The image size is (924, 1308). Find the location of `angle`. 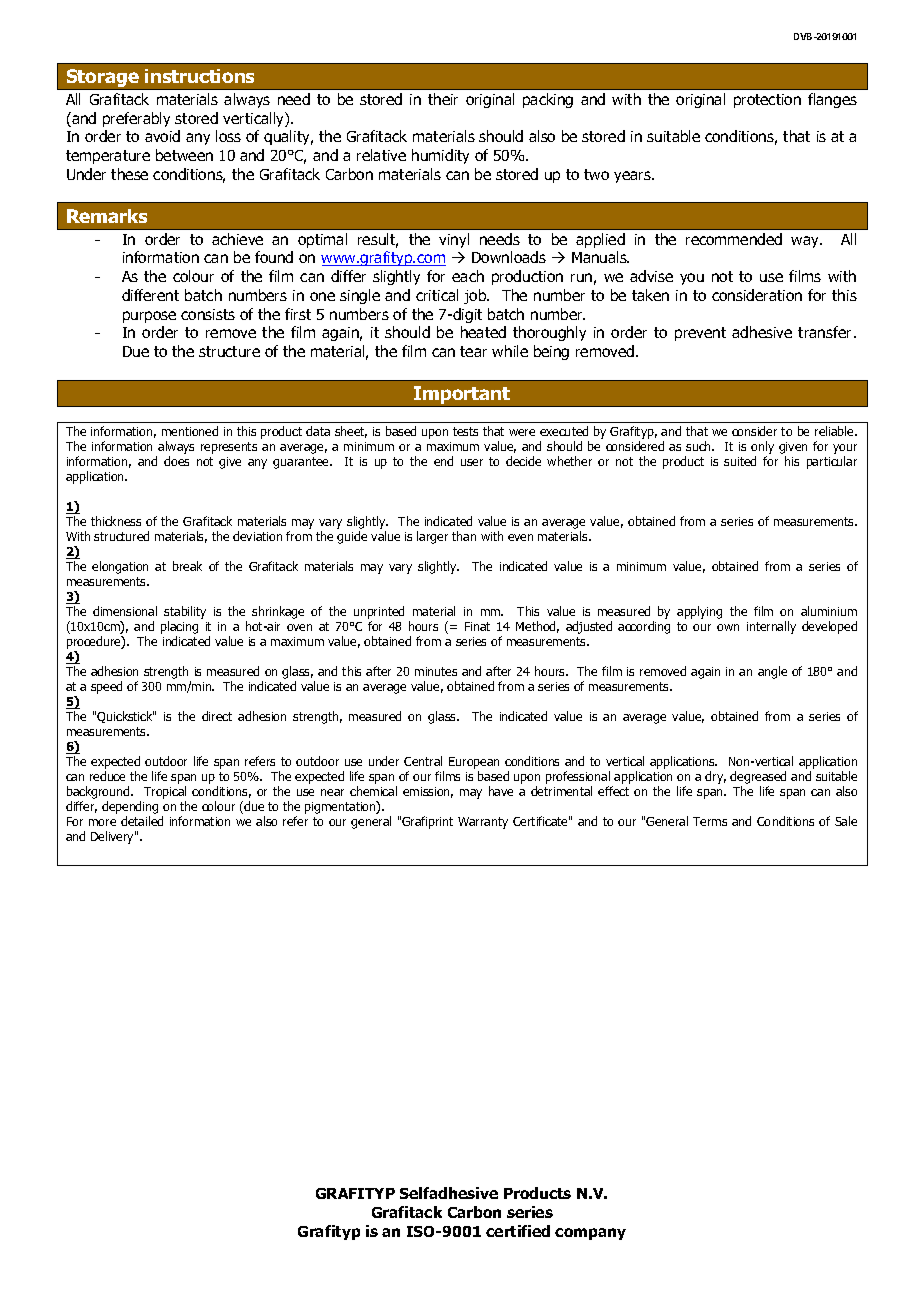

angle is located at coordinates (772, 672).
